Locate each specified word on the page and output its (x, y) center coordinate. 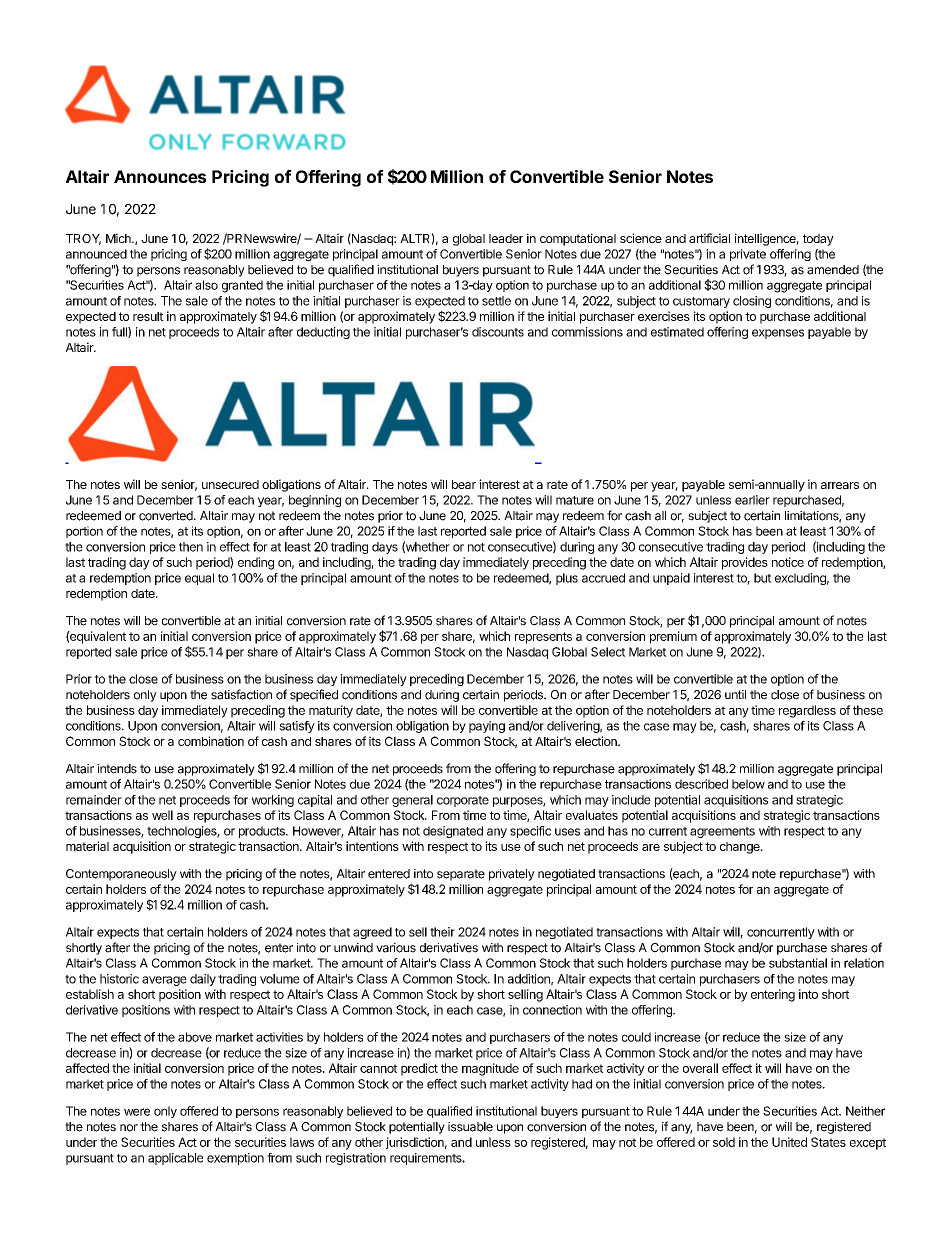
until (735, 694)
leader (506, 238)
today (818, 240)
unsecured (230, 484)
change (741, 848)
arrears (840, 485)
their (442, 932)
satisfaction (241, 694)
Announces (160, 176)
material (87, 846)
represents (543, 638)
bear (464, 484)
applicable (175, 1159)
